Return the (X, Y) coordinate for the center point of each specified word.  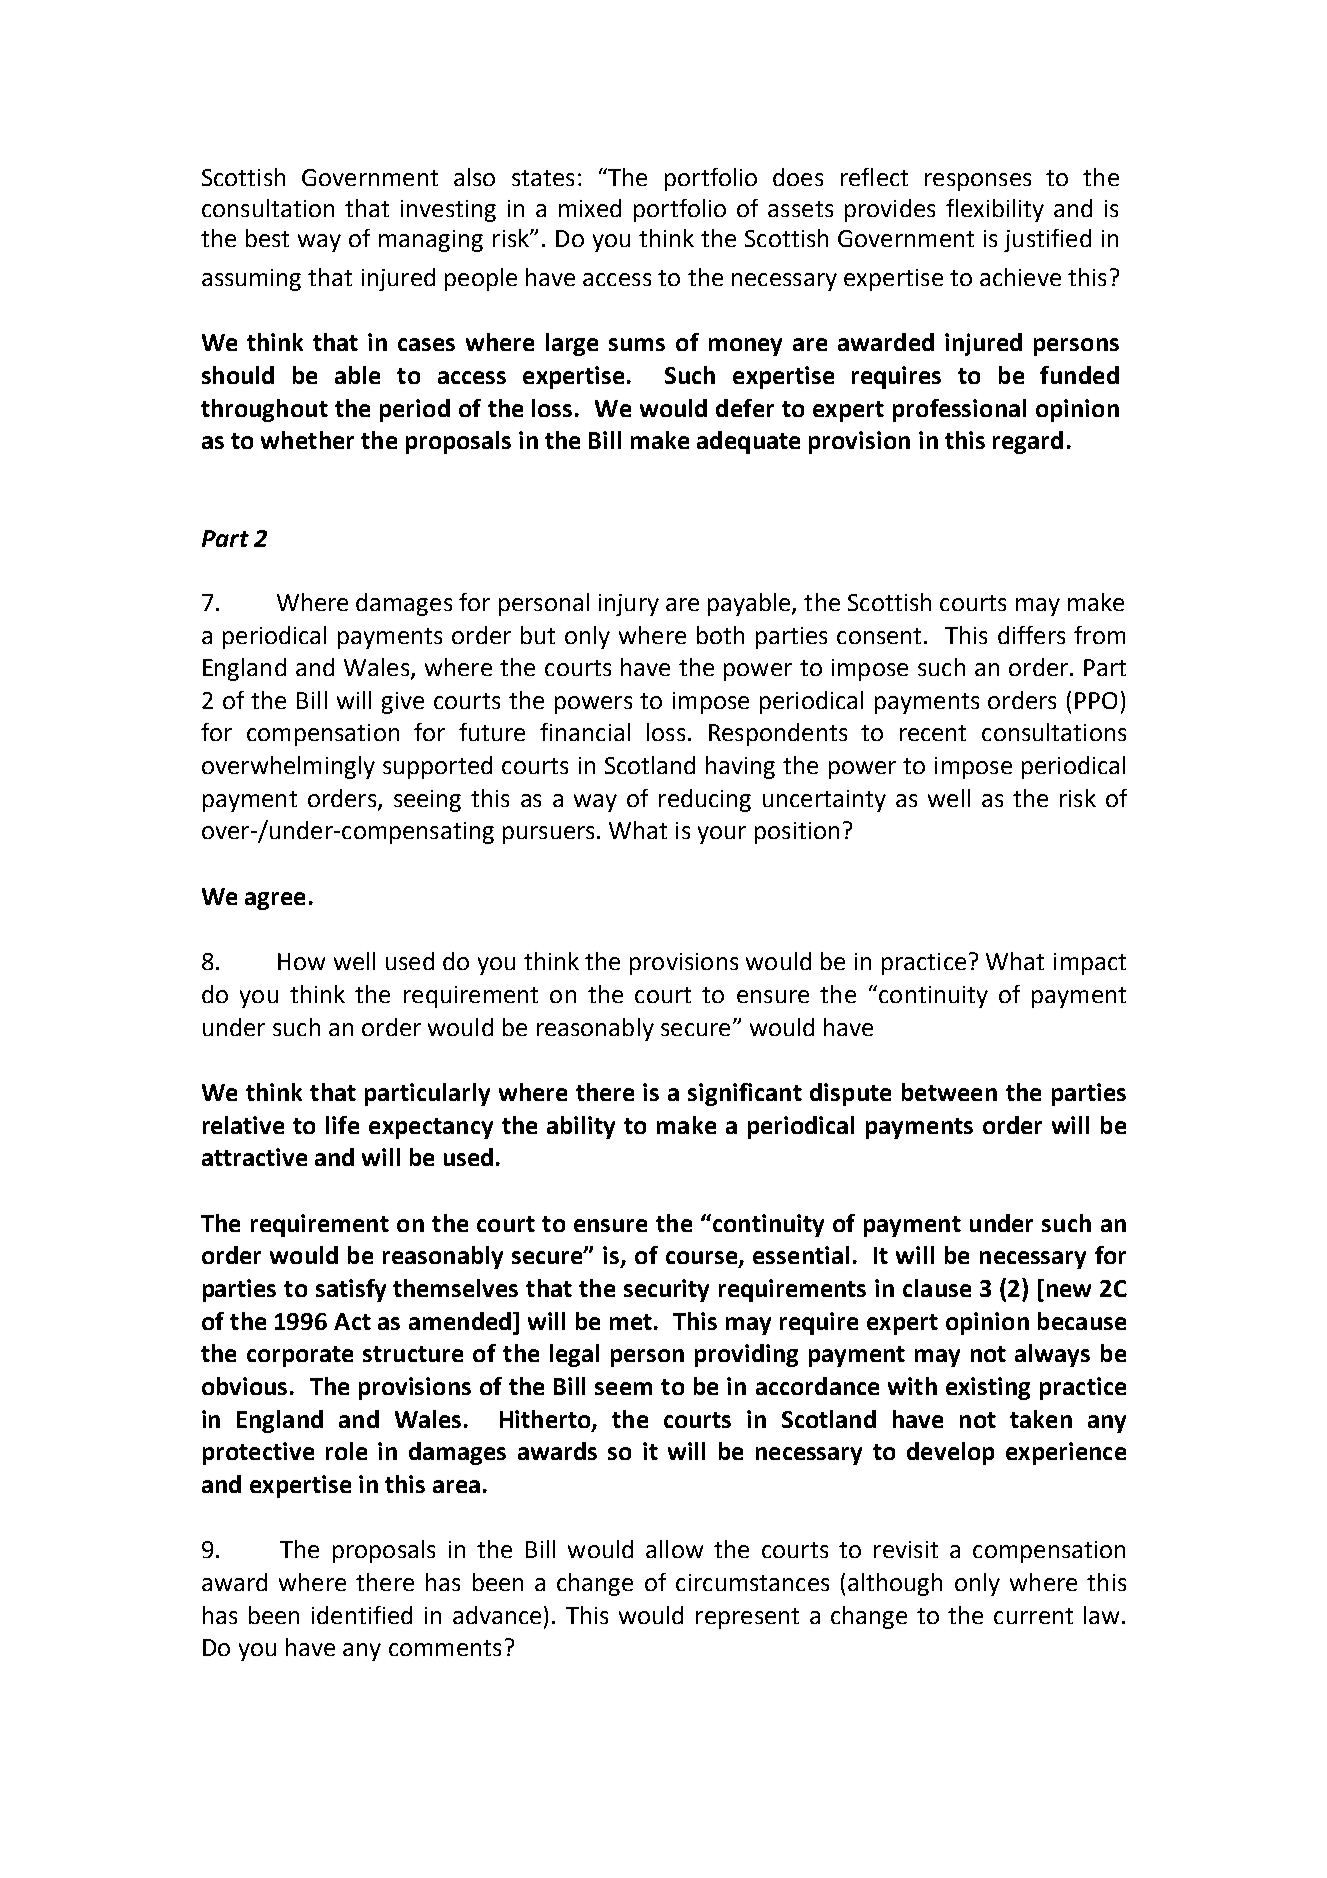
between (949, 1092)
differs (1031, 635)
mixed (590, 208)
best (267, 238)
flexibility (995, 210)
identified (362, 1615)
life (342, 1125)
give (403, 703)
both (720, 635)
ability (581, 1127)
